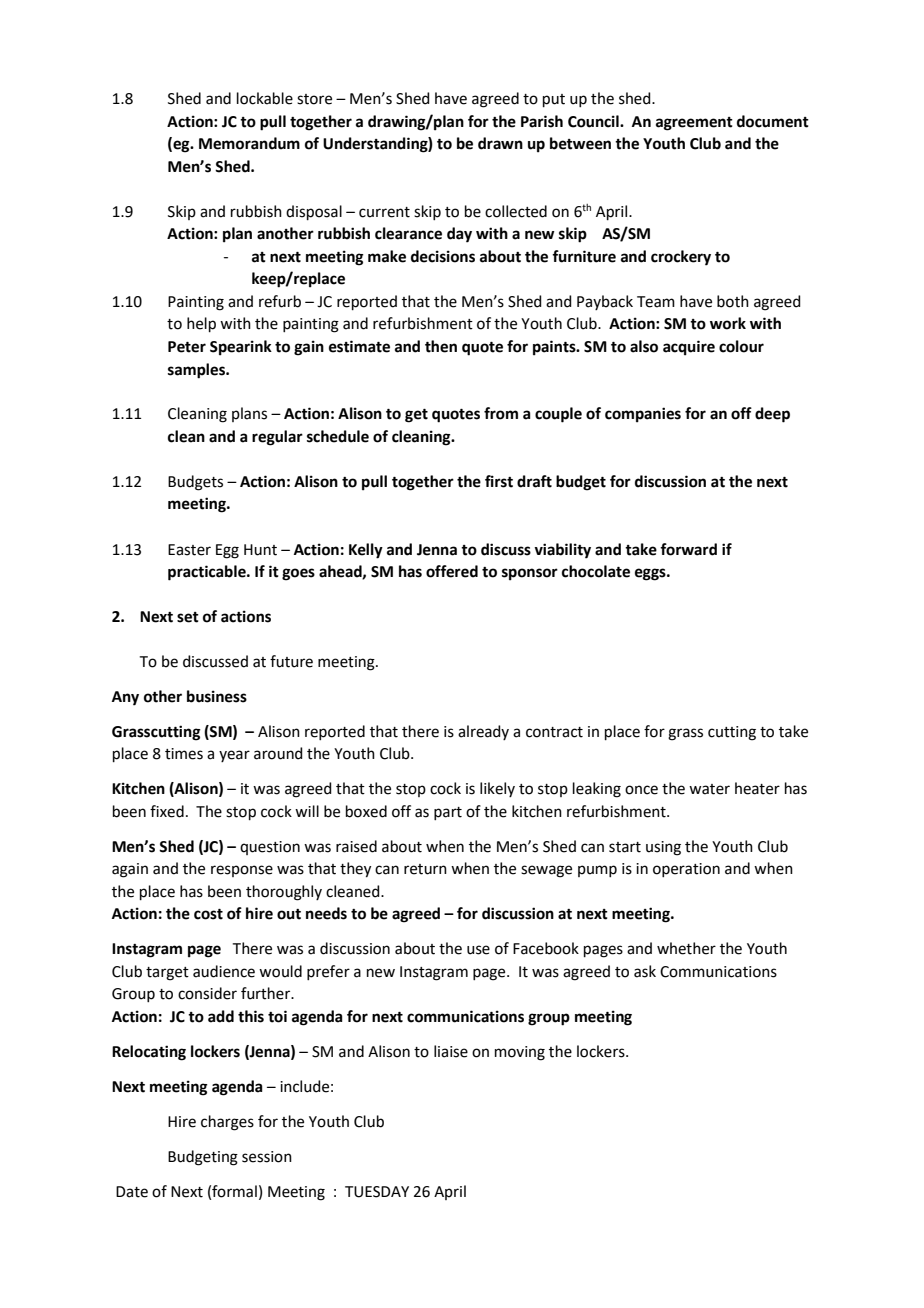 The image size is (924, 1308). What do you see at coordinates (643, 415) in the image?
I see `companies` at bounding box center [643, 415].
